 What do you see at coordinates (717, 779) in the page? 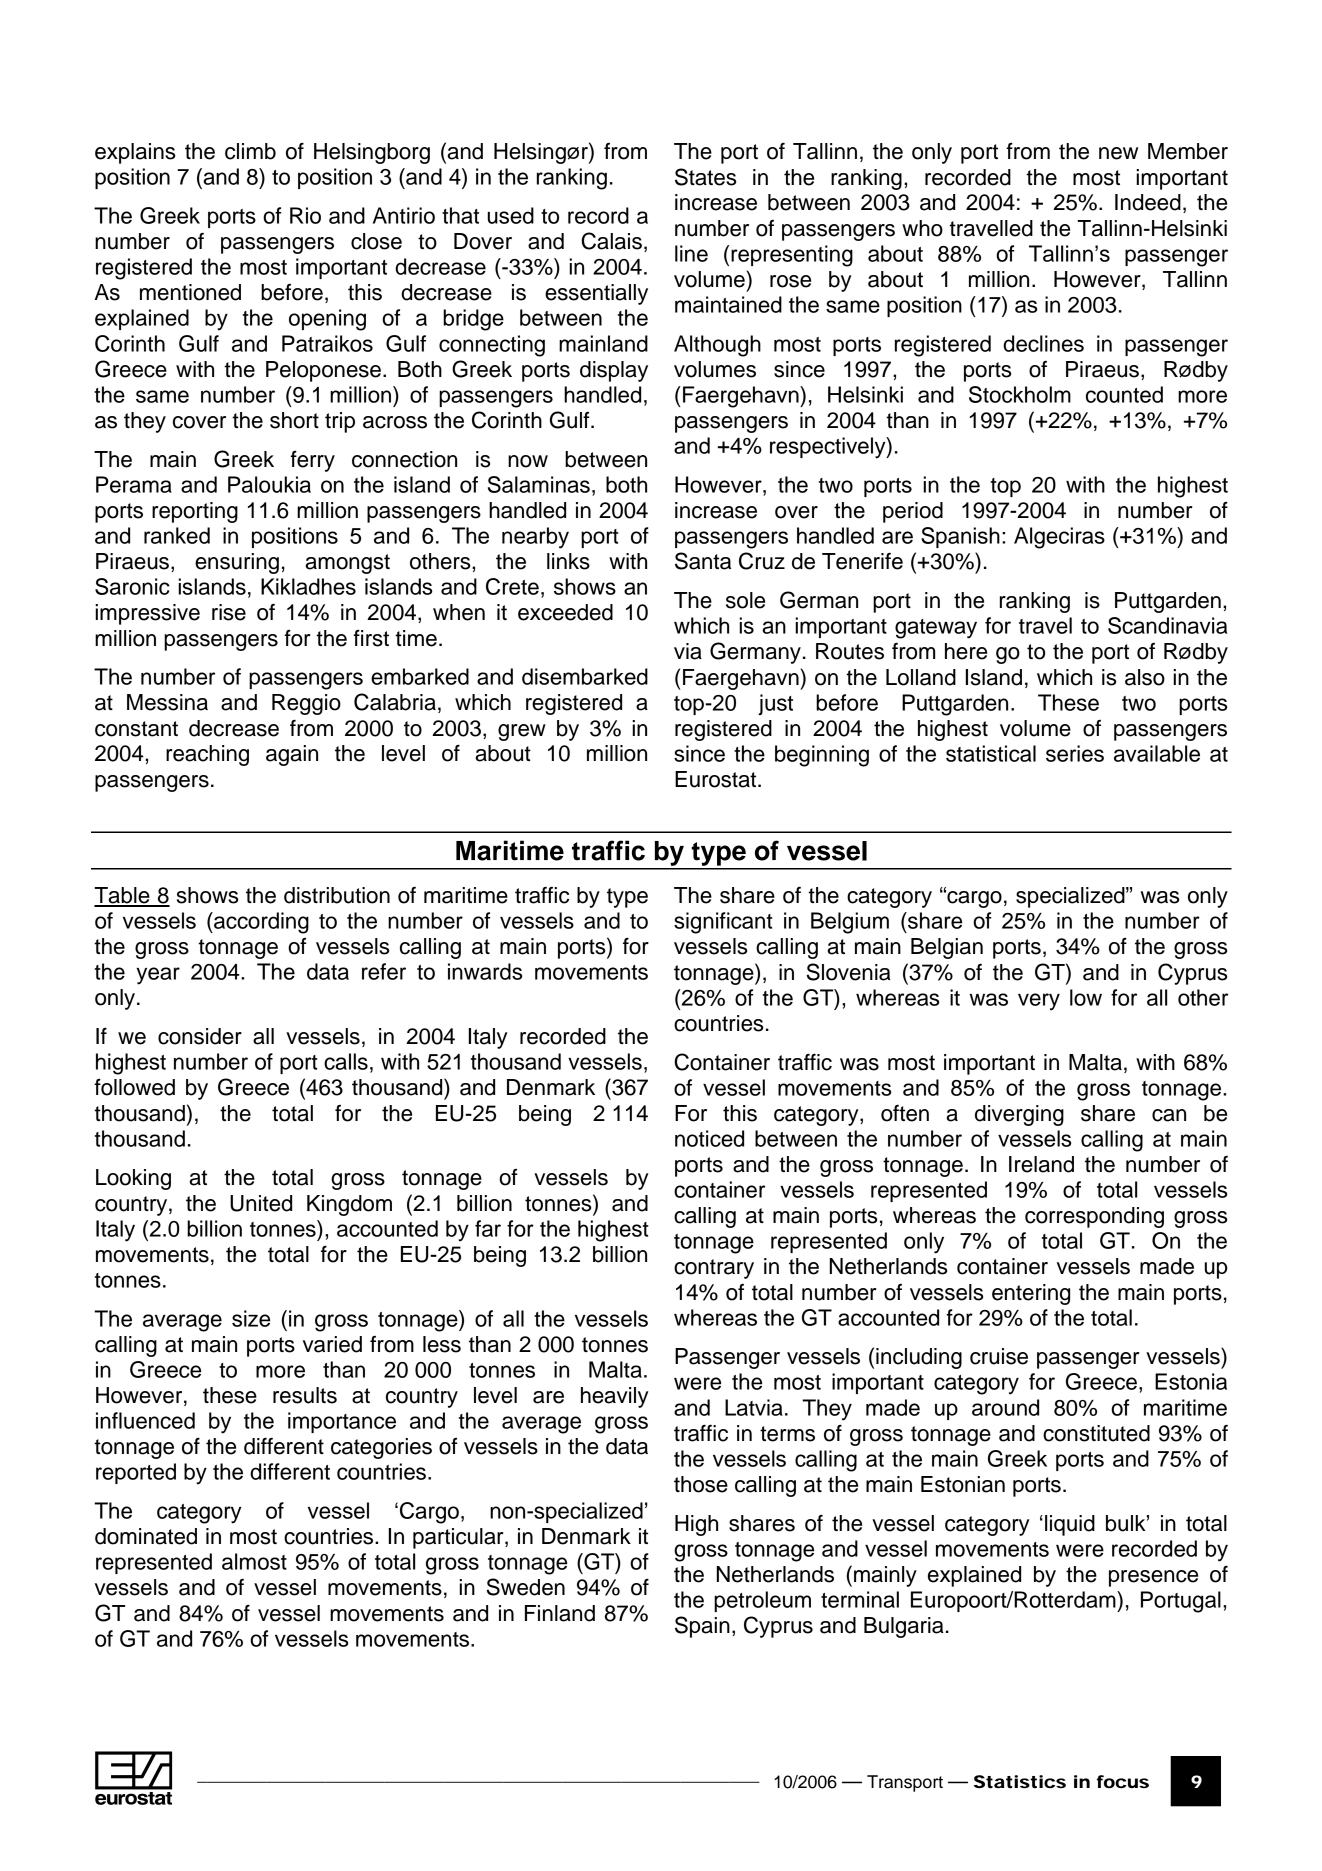
I see `Eurostat` at bounding box center [717, 779].
